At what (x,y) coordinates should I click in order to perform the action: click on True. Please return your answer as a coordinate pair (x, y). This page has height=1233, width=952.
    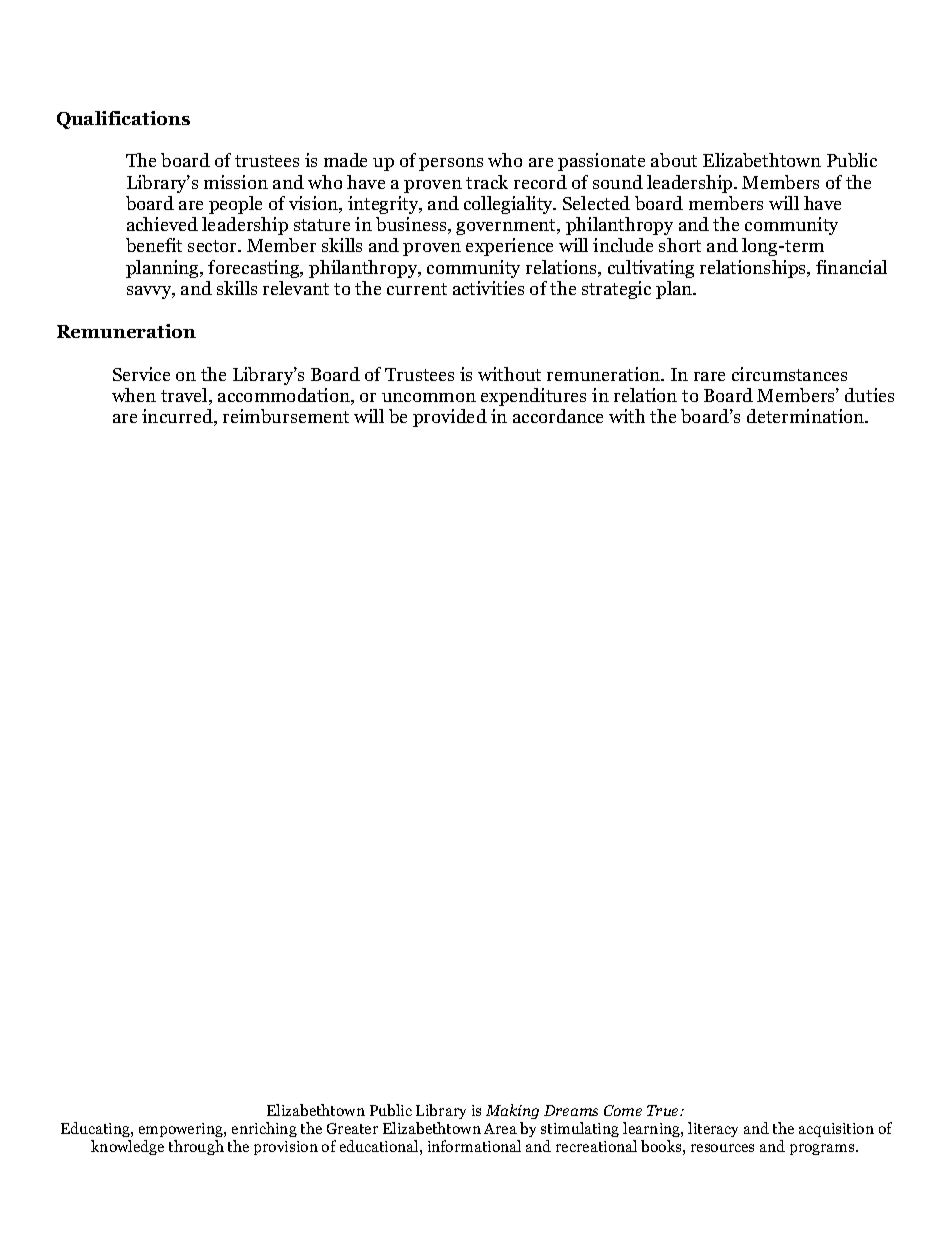
    Looking at the image, I should click on (664, 1110).
